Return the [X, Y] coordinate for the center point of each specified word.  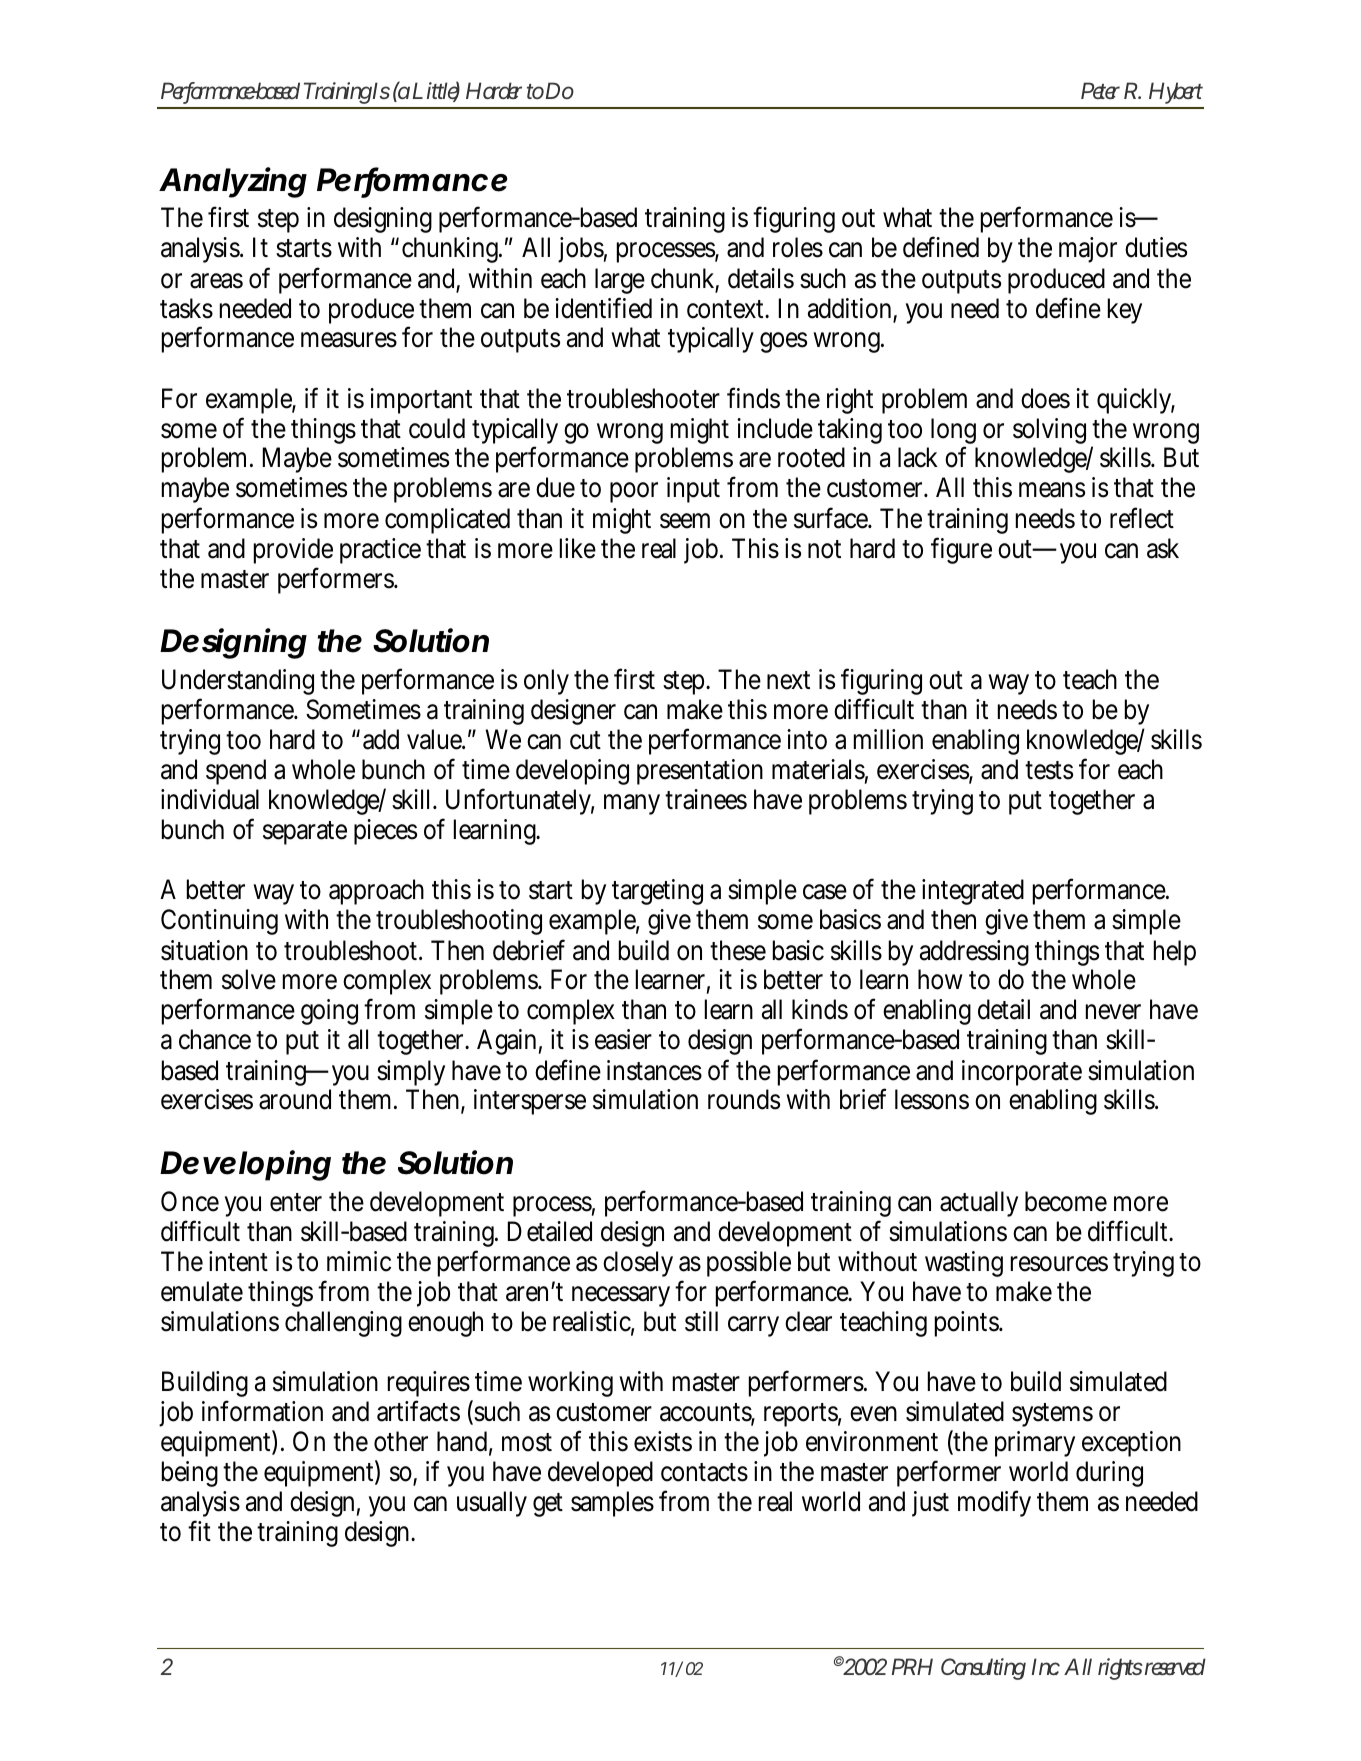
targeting [657, 892]
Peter [1100, 90]
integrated [973, 892]
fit [199, 1530]
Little [436, 91]
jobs [582, 250]
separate [305, 833]
